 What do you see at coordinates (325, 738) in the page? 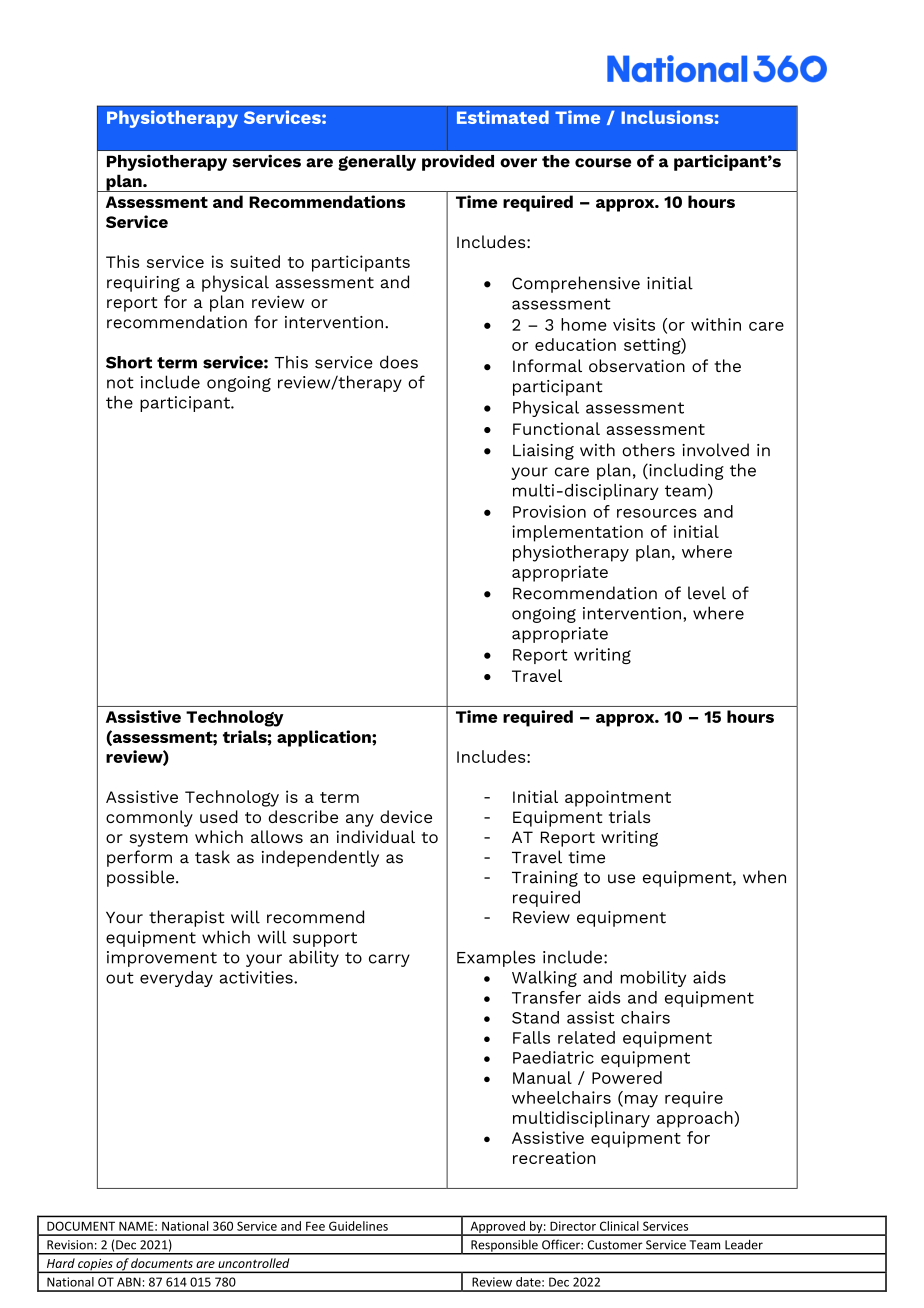
I see `application` at bounding box center [325, 738].
